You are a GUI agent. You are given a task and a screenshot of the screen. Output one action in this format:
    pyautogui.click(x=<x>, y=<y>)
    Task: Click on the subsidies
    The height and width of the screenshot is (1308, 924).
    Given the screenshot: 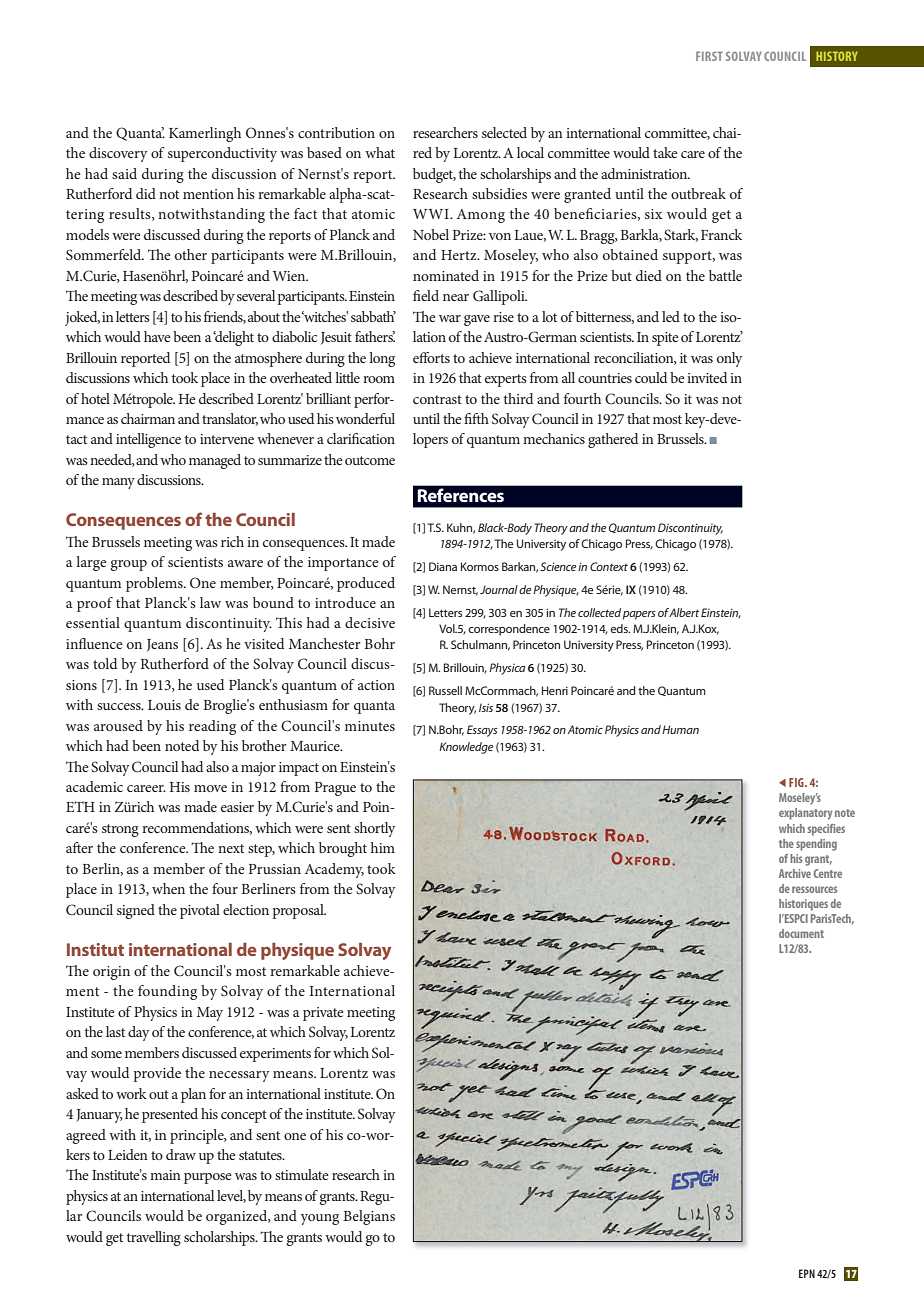 What is the action you would take?
    pyautogui.click(x=499, y=193)
